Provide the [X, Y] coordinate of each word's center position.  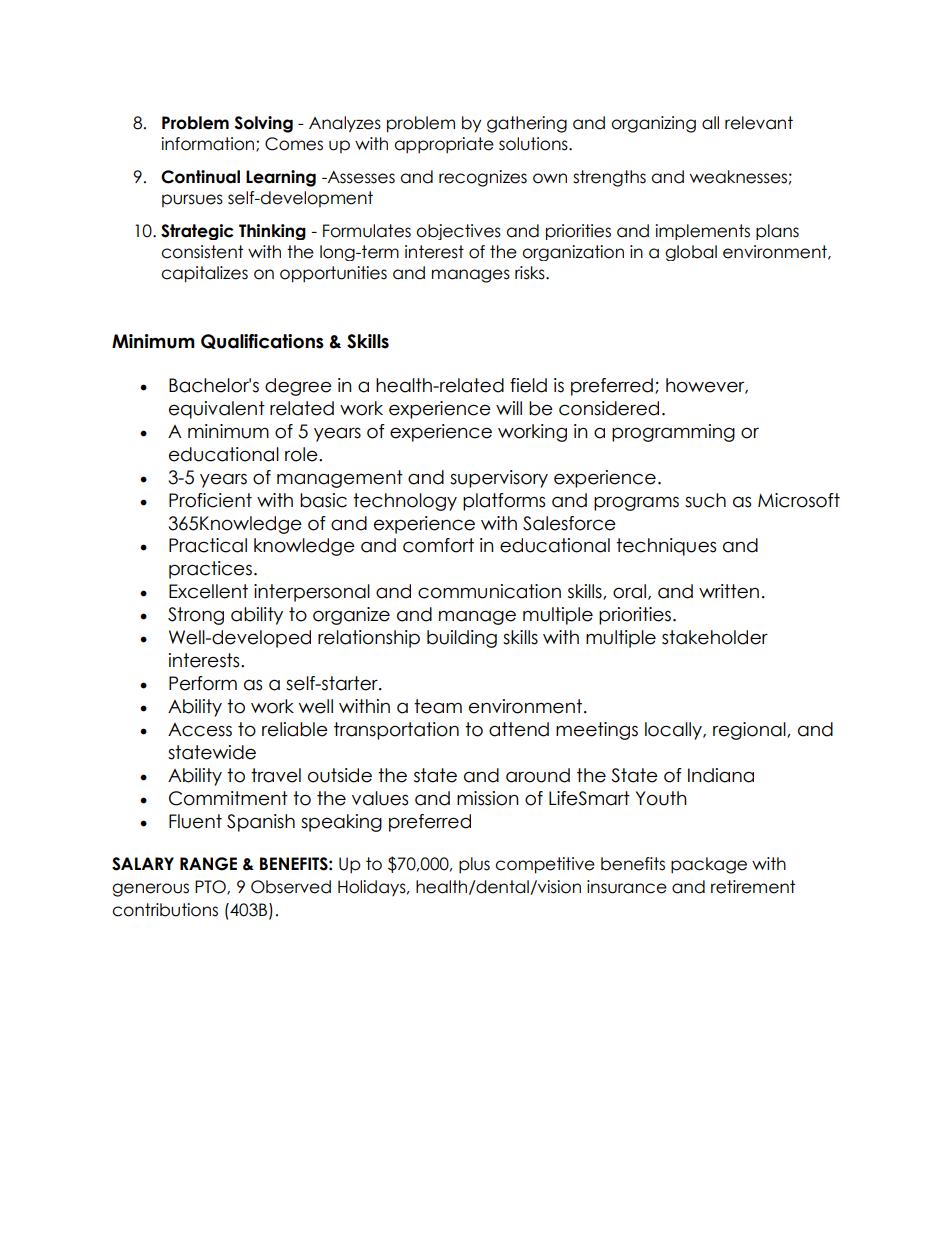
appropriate [444, 145]
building [462, 639]
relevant [759, 123]
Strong [196, 616]
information [209, 144]
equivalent [217, 410]
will [509, 408]
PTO [211, 887]
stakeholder [715, 637]
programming [673, 433]
